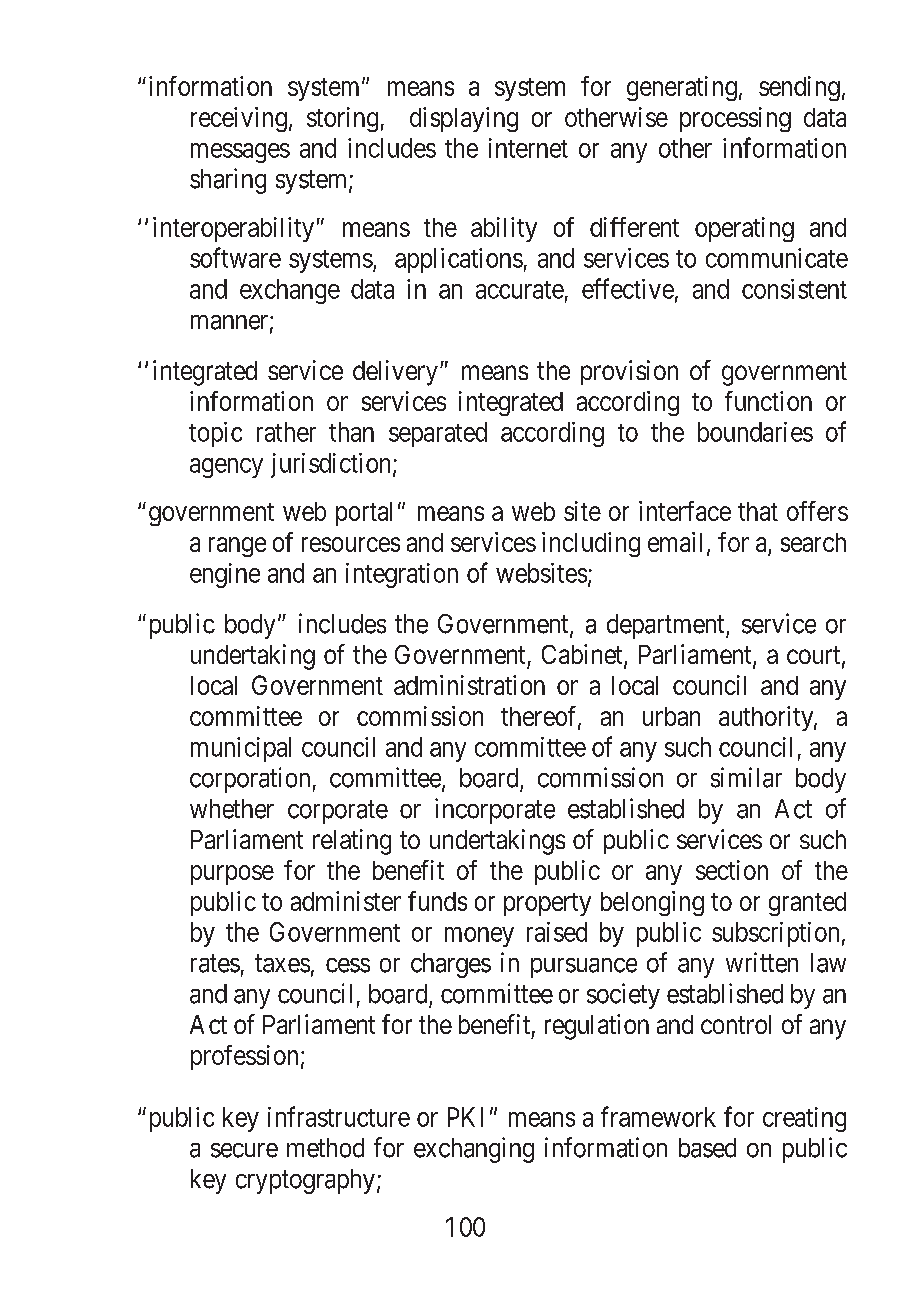 The width and height of the screenshot is (924, 1311). What do you see at coordinates (528, 148) in the screenshot?
I see `internet` at bounding box center [528, 148].
